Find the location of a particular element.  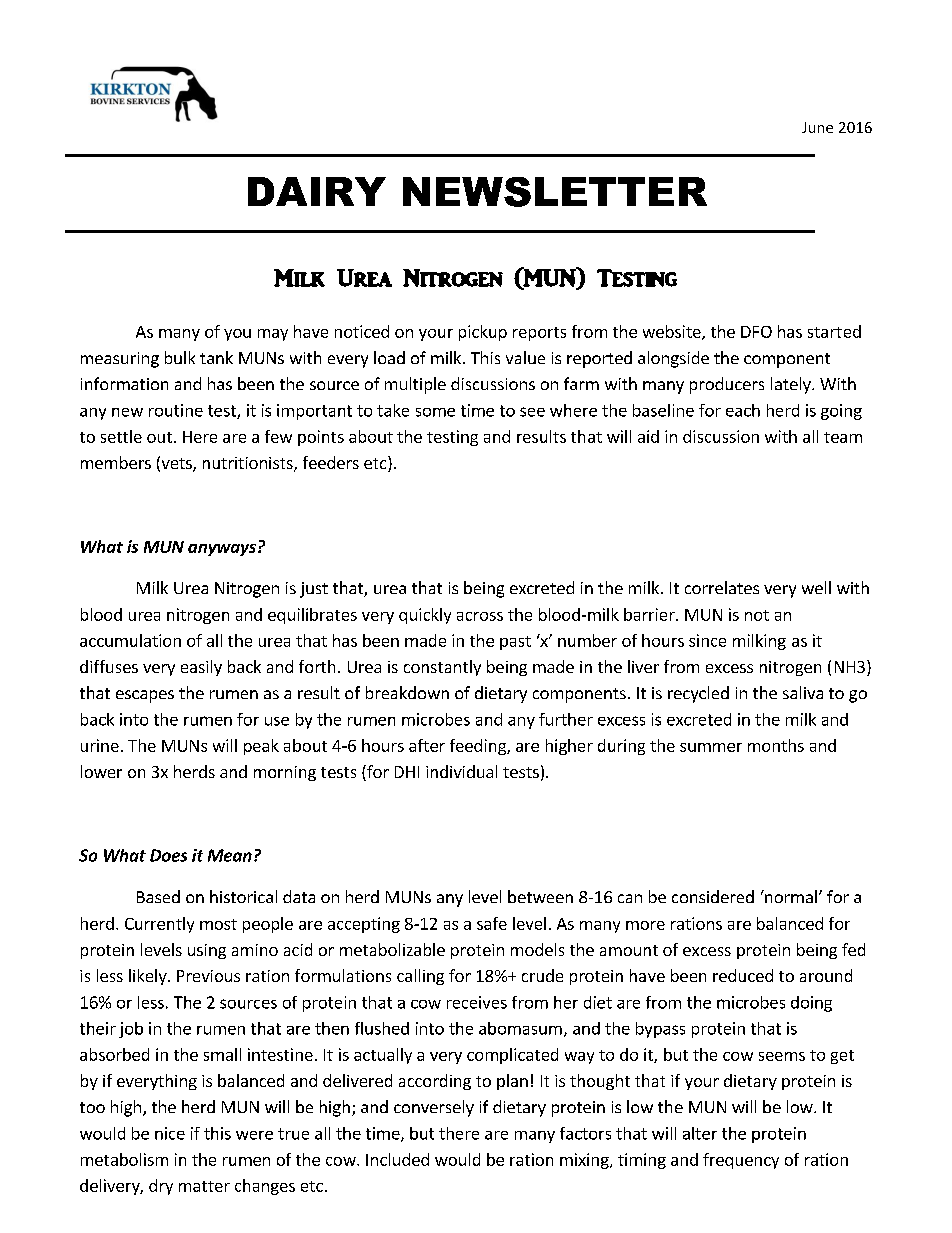

easily is located at coordinates (201, 668).
